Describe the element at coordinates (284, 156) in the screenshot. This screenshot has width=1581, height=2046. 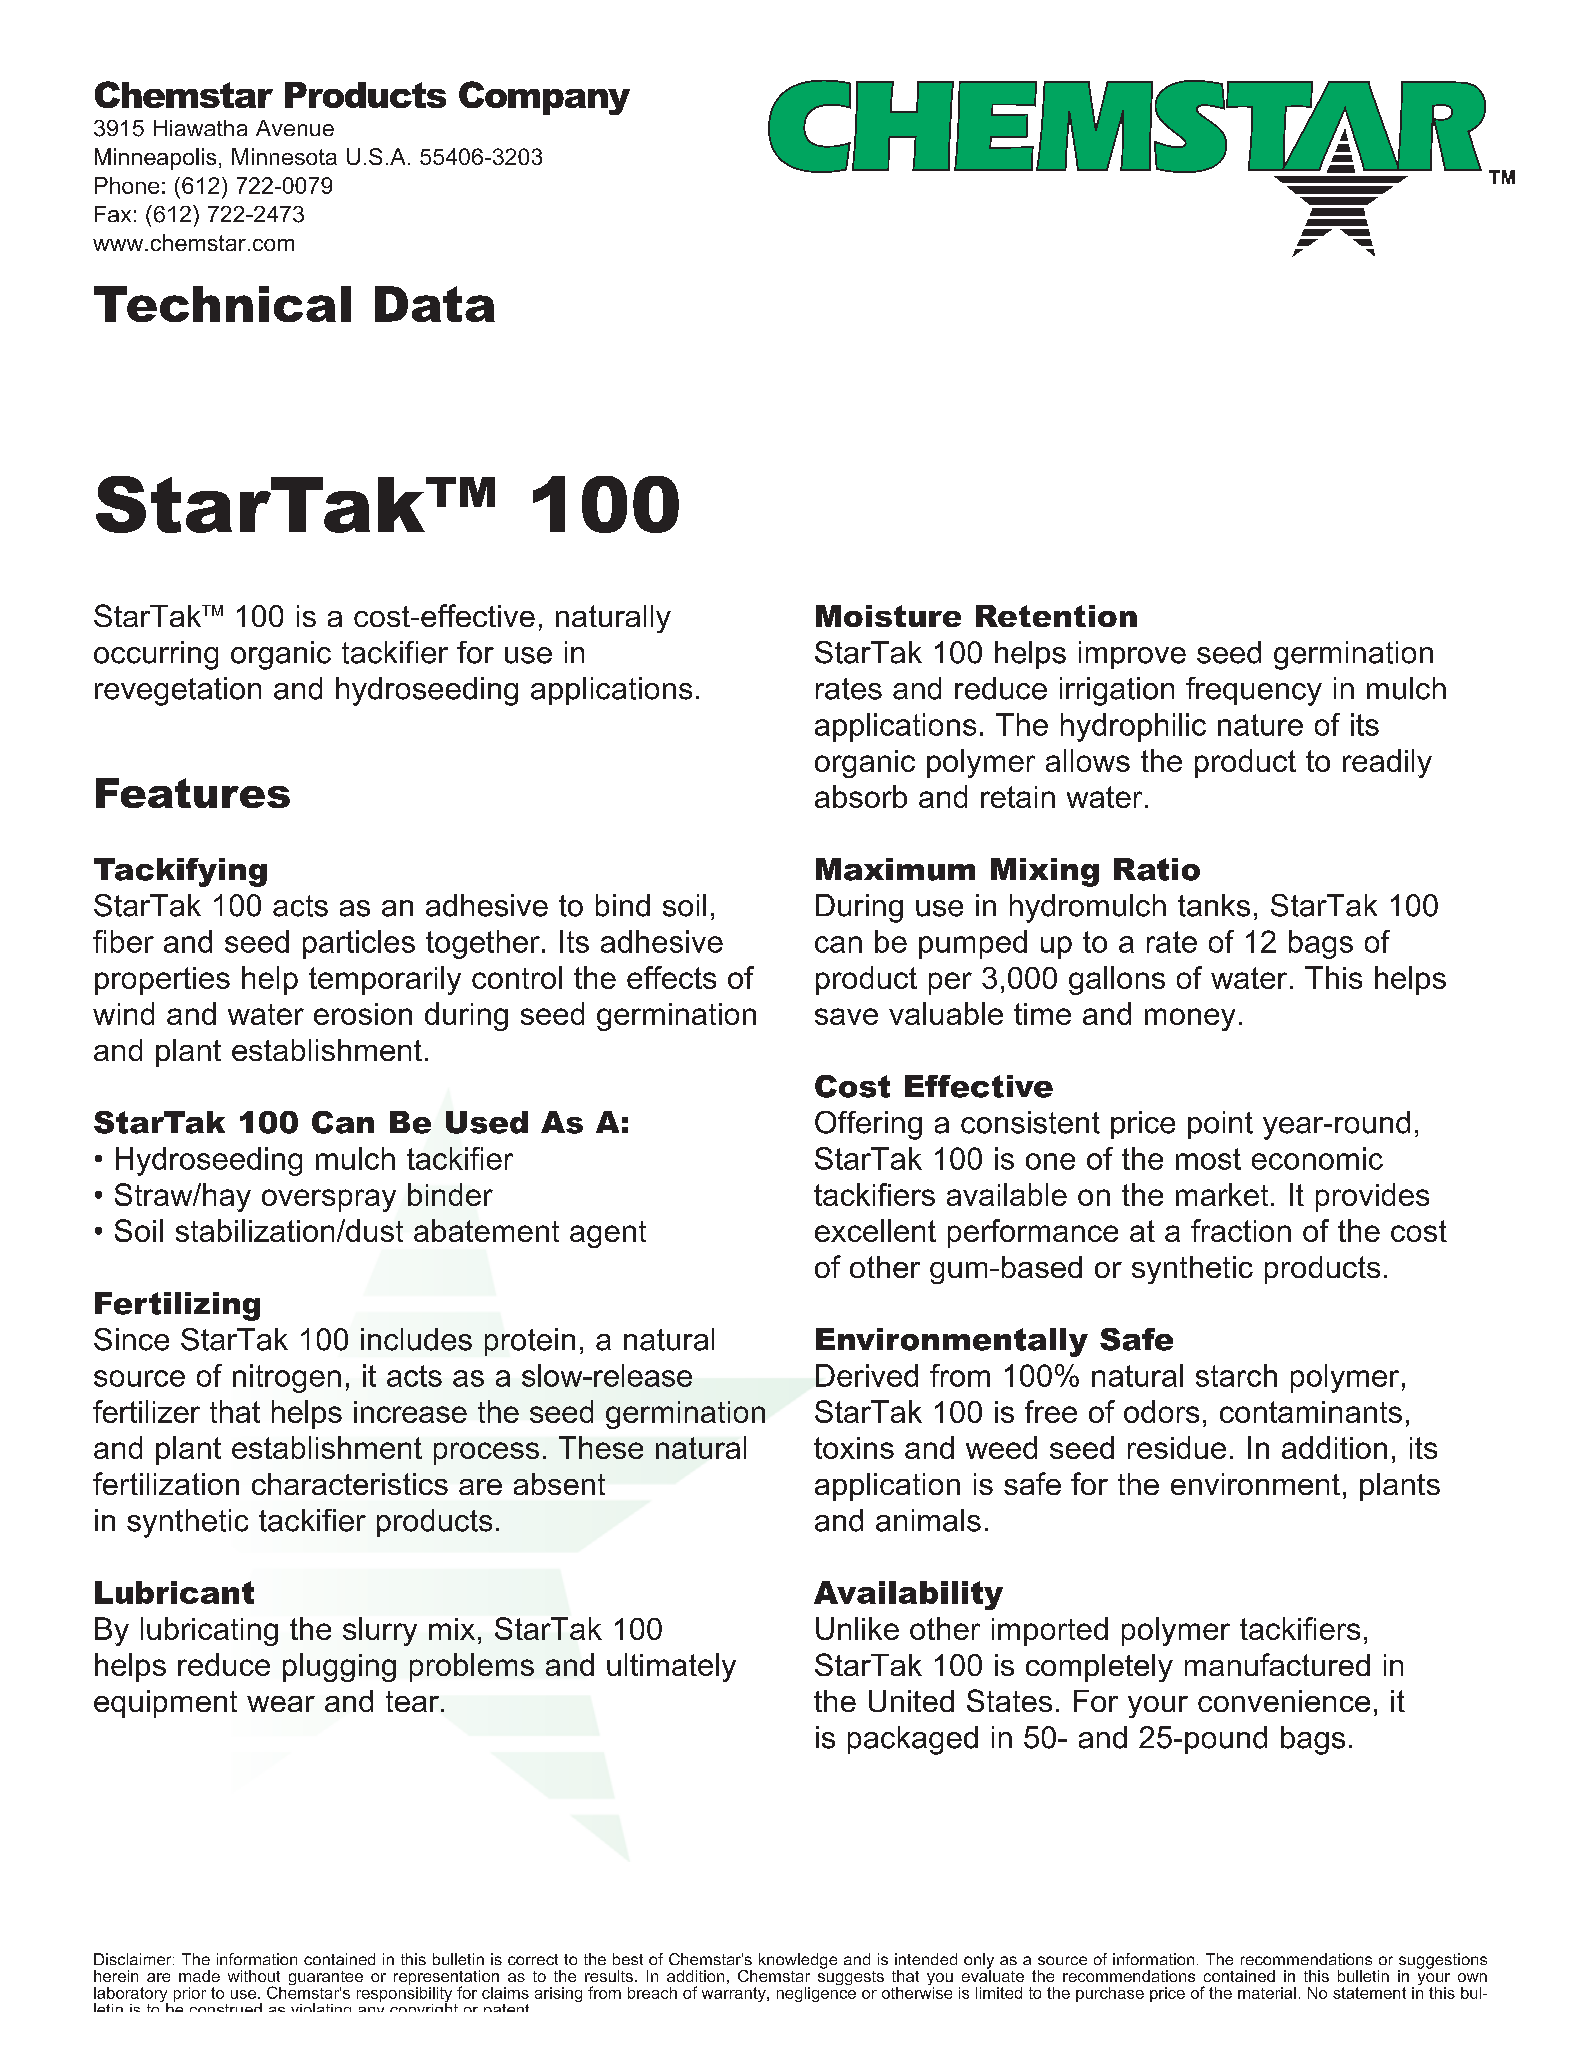
I see `Minnesota` at that location.
